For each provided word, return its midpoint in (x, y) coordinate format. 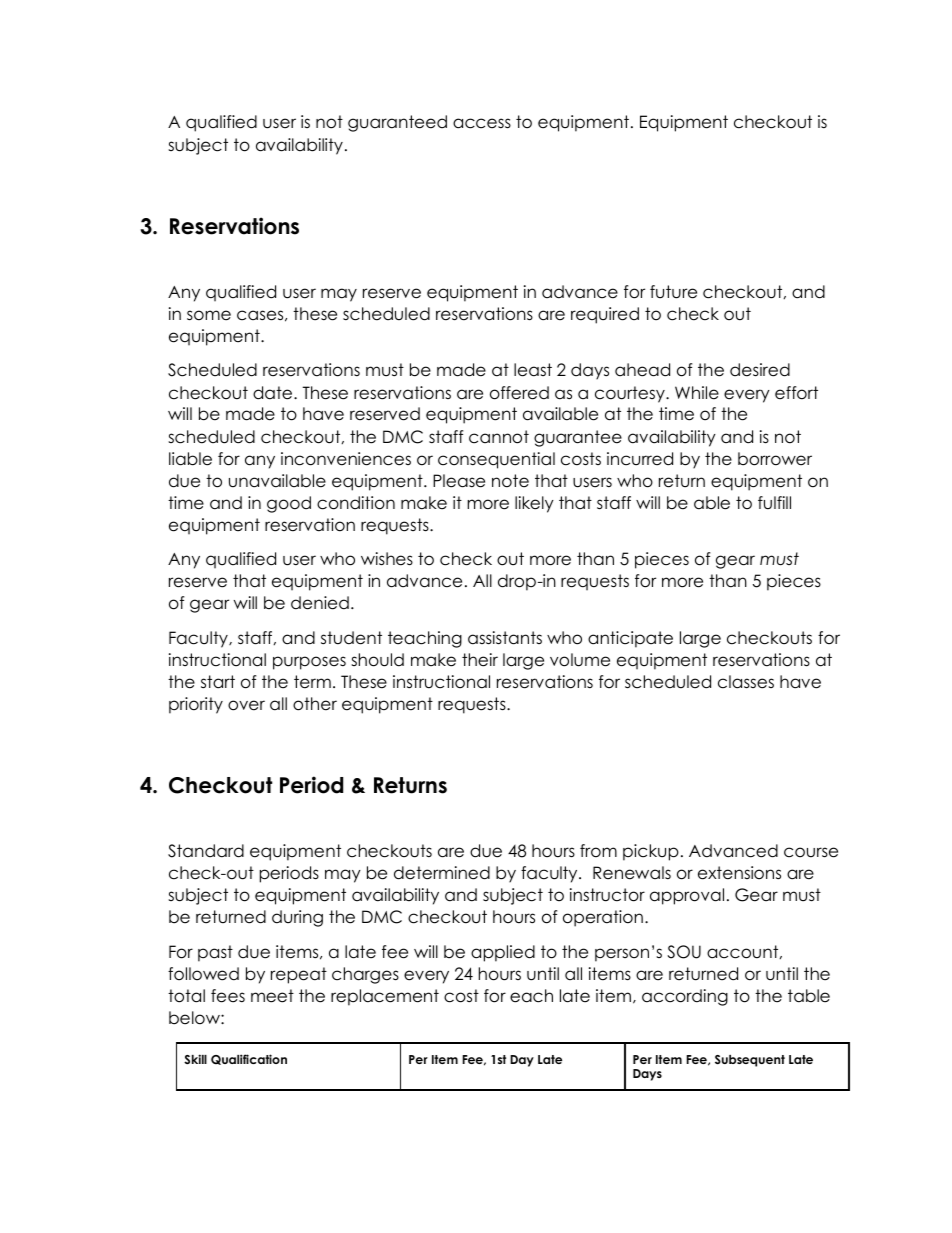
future (673, 292)
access (482, 123)
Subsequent (750, 1061)
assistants (505, 638)
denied (320, 603)
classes (746, 682)
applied (503, 953)
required (605, 315)
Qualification (249, 1059)
